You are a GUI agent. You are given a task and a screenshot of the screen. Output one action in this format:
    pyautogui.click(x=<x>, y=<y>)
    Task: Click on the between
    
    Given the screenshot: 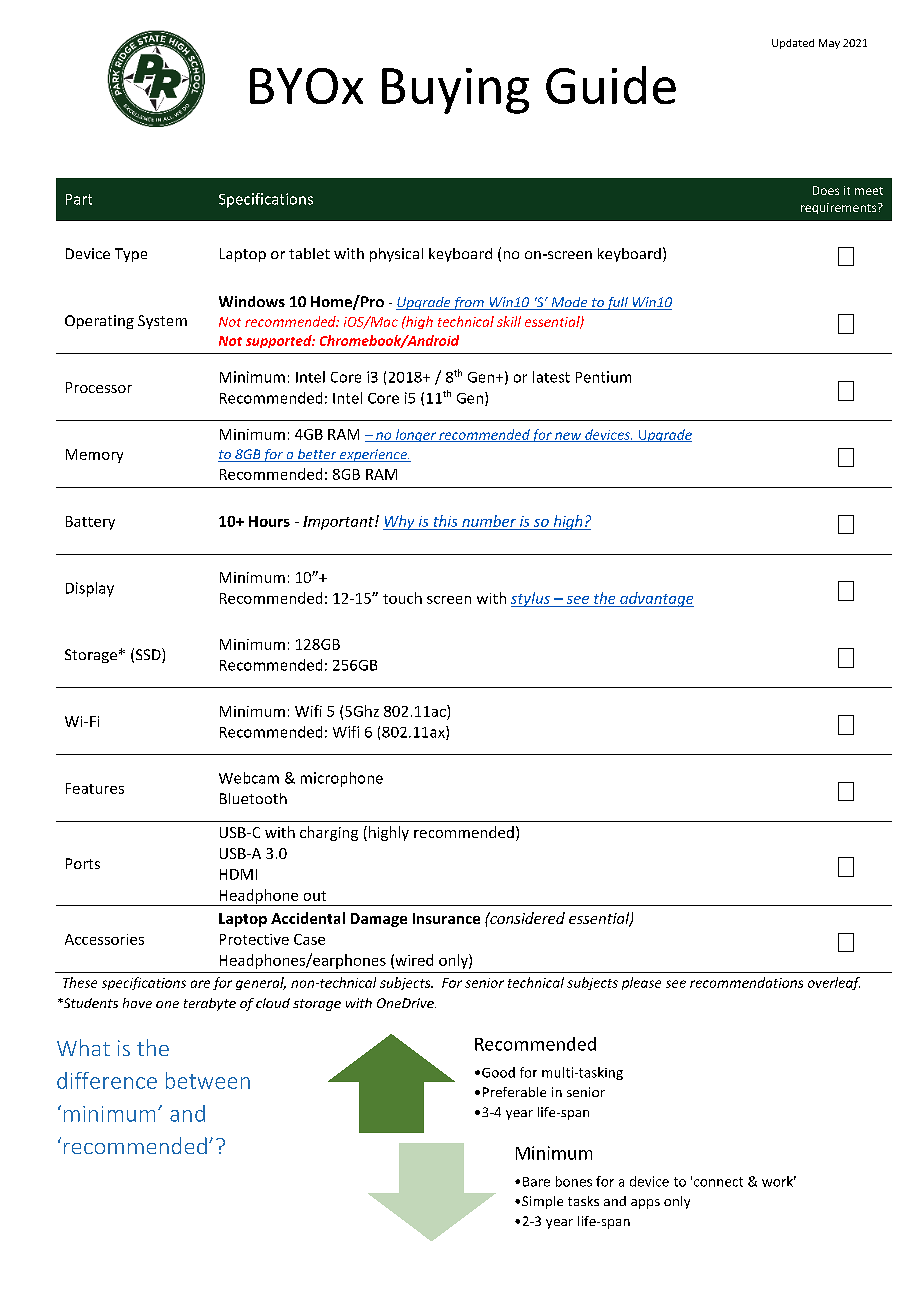 What is the action you would take?
    pyautogui.click(x=208, y=1080)
